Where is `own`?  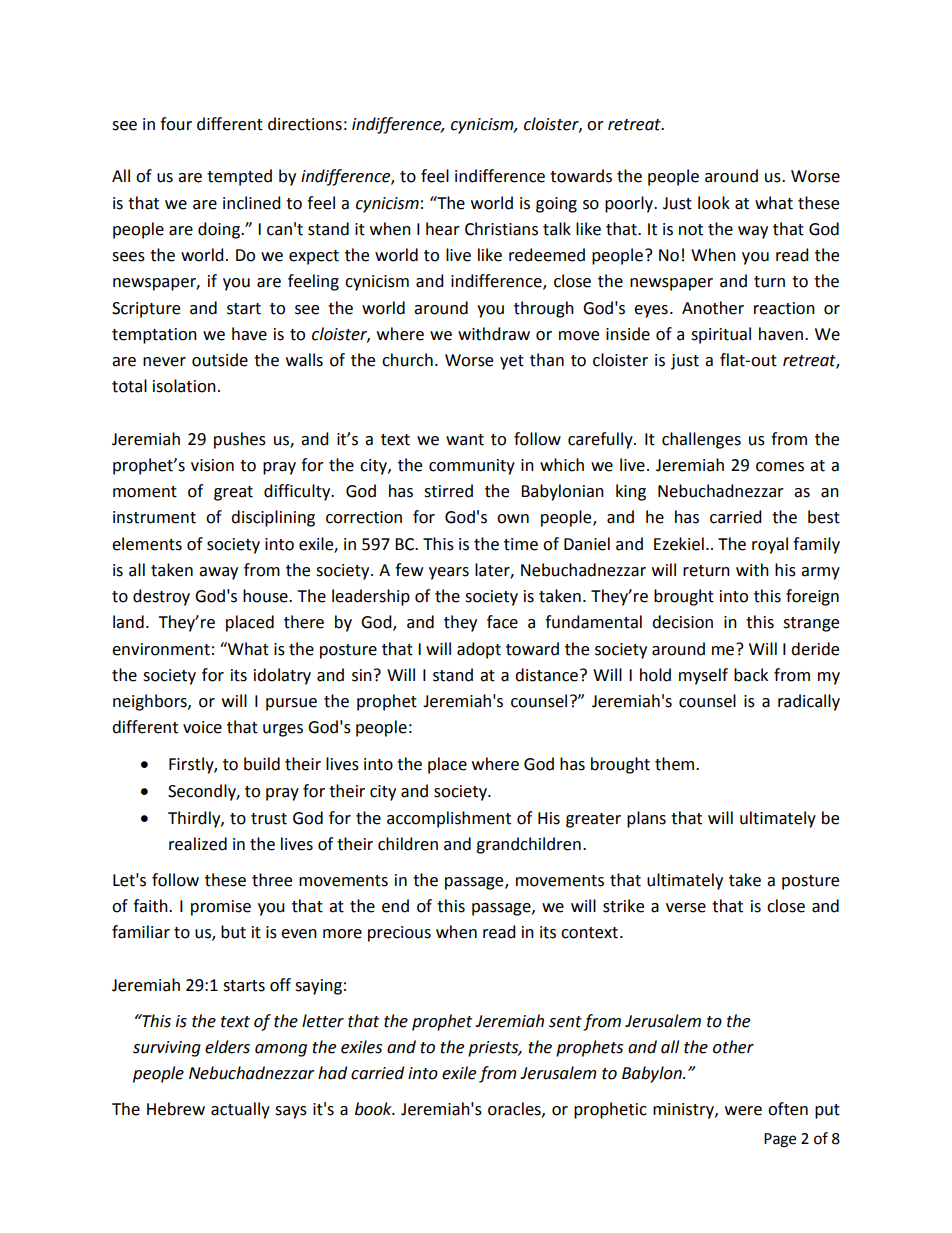 own is located at coordinates (513, 519).
